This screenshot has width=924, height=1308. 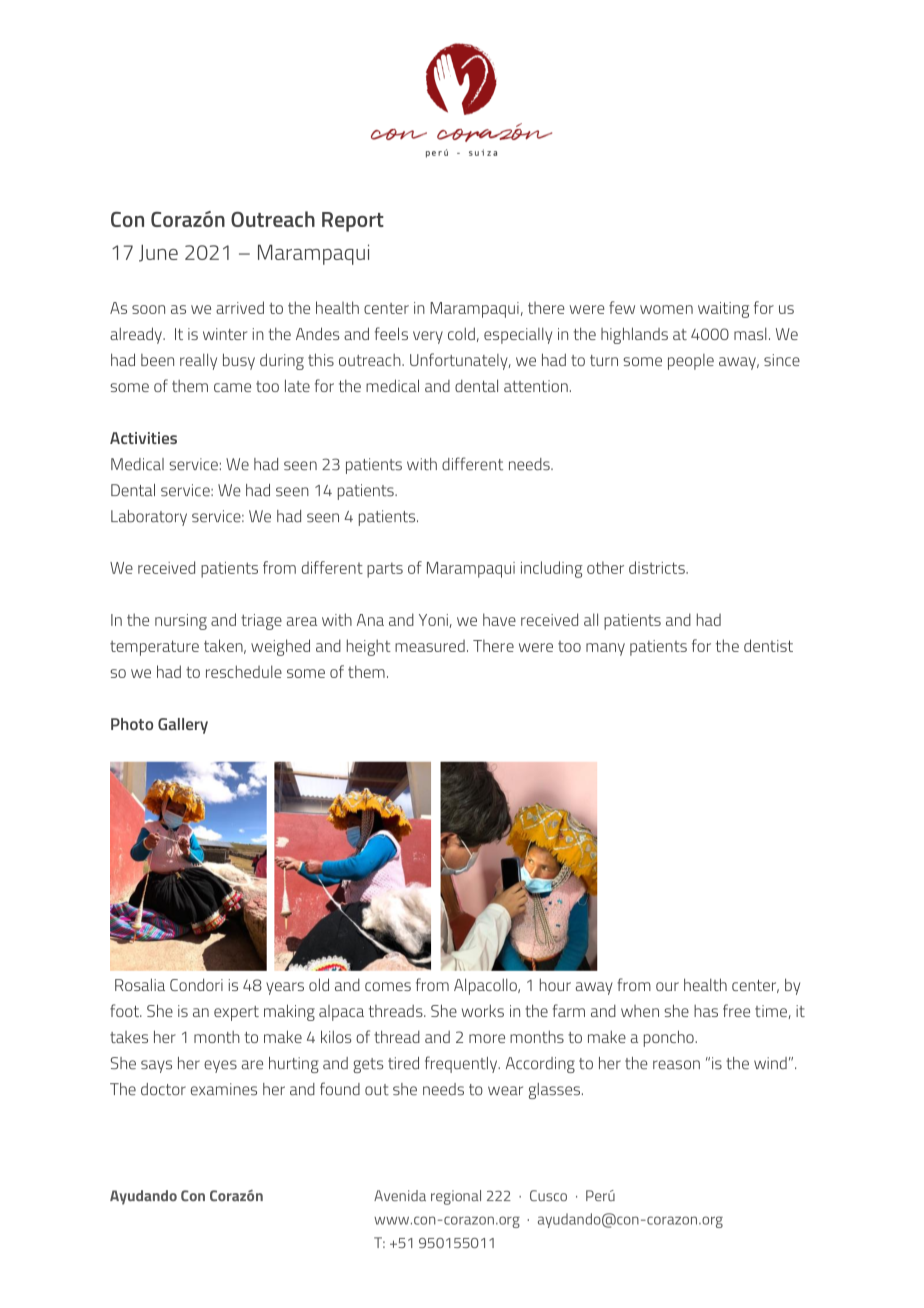 What do you see at coordinates (224, 1089) in the screenshot?
I see `examines` at bounding box center [224, 1089].
